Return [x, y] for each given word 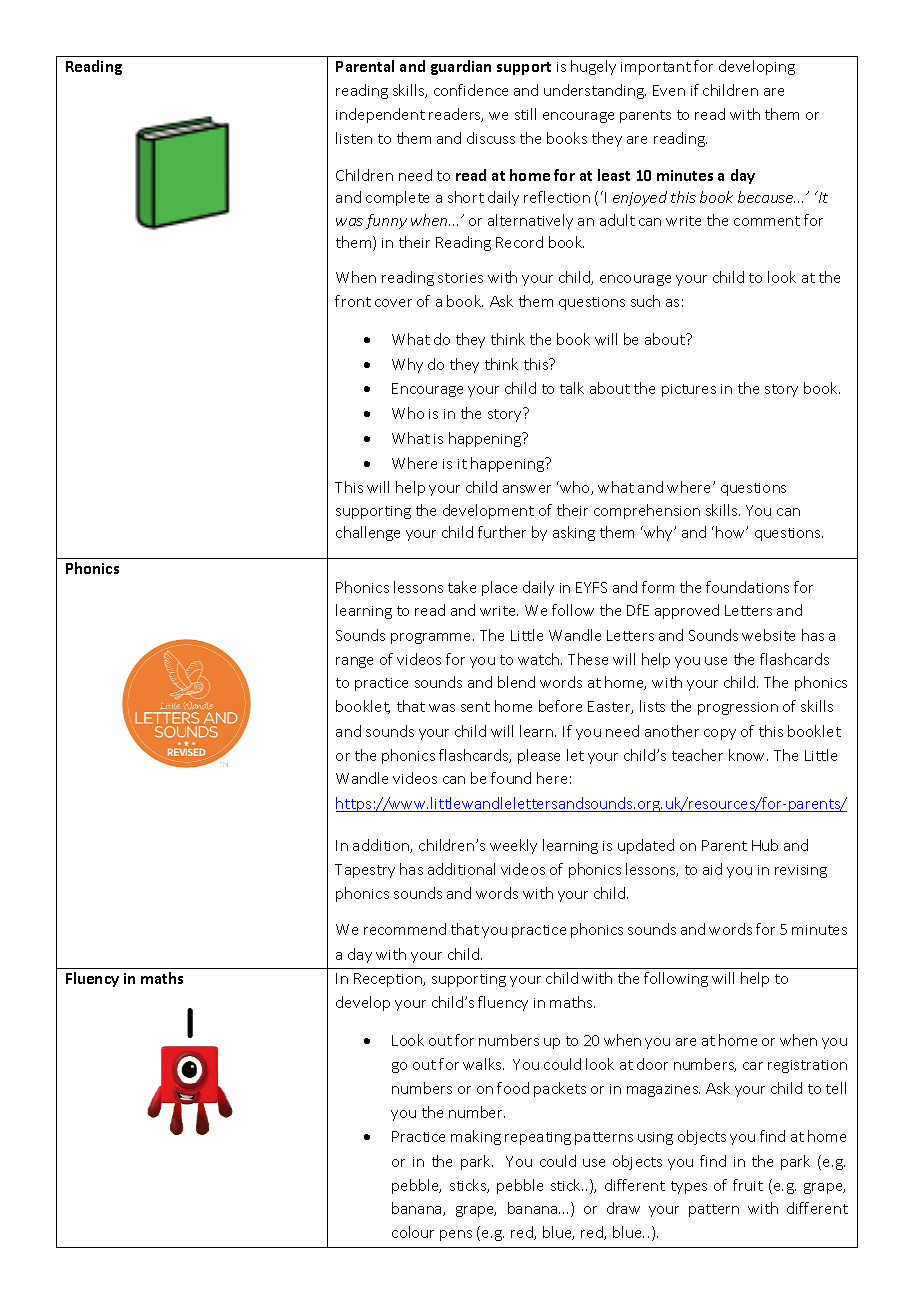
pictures [689, 390]
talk [572, 388]
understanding [595, 91]
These [588, 659]
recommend [405, 929]
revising [801, 871]
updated [646, 846]
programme [432, 638]
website [768, 635]
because [766, 197]
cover [393, 303]
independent [380, 115]
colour [413, 1232]
